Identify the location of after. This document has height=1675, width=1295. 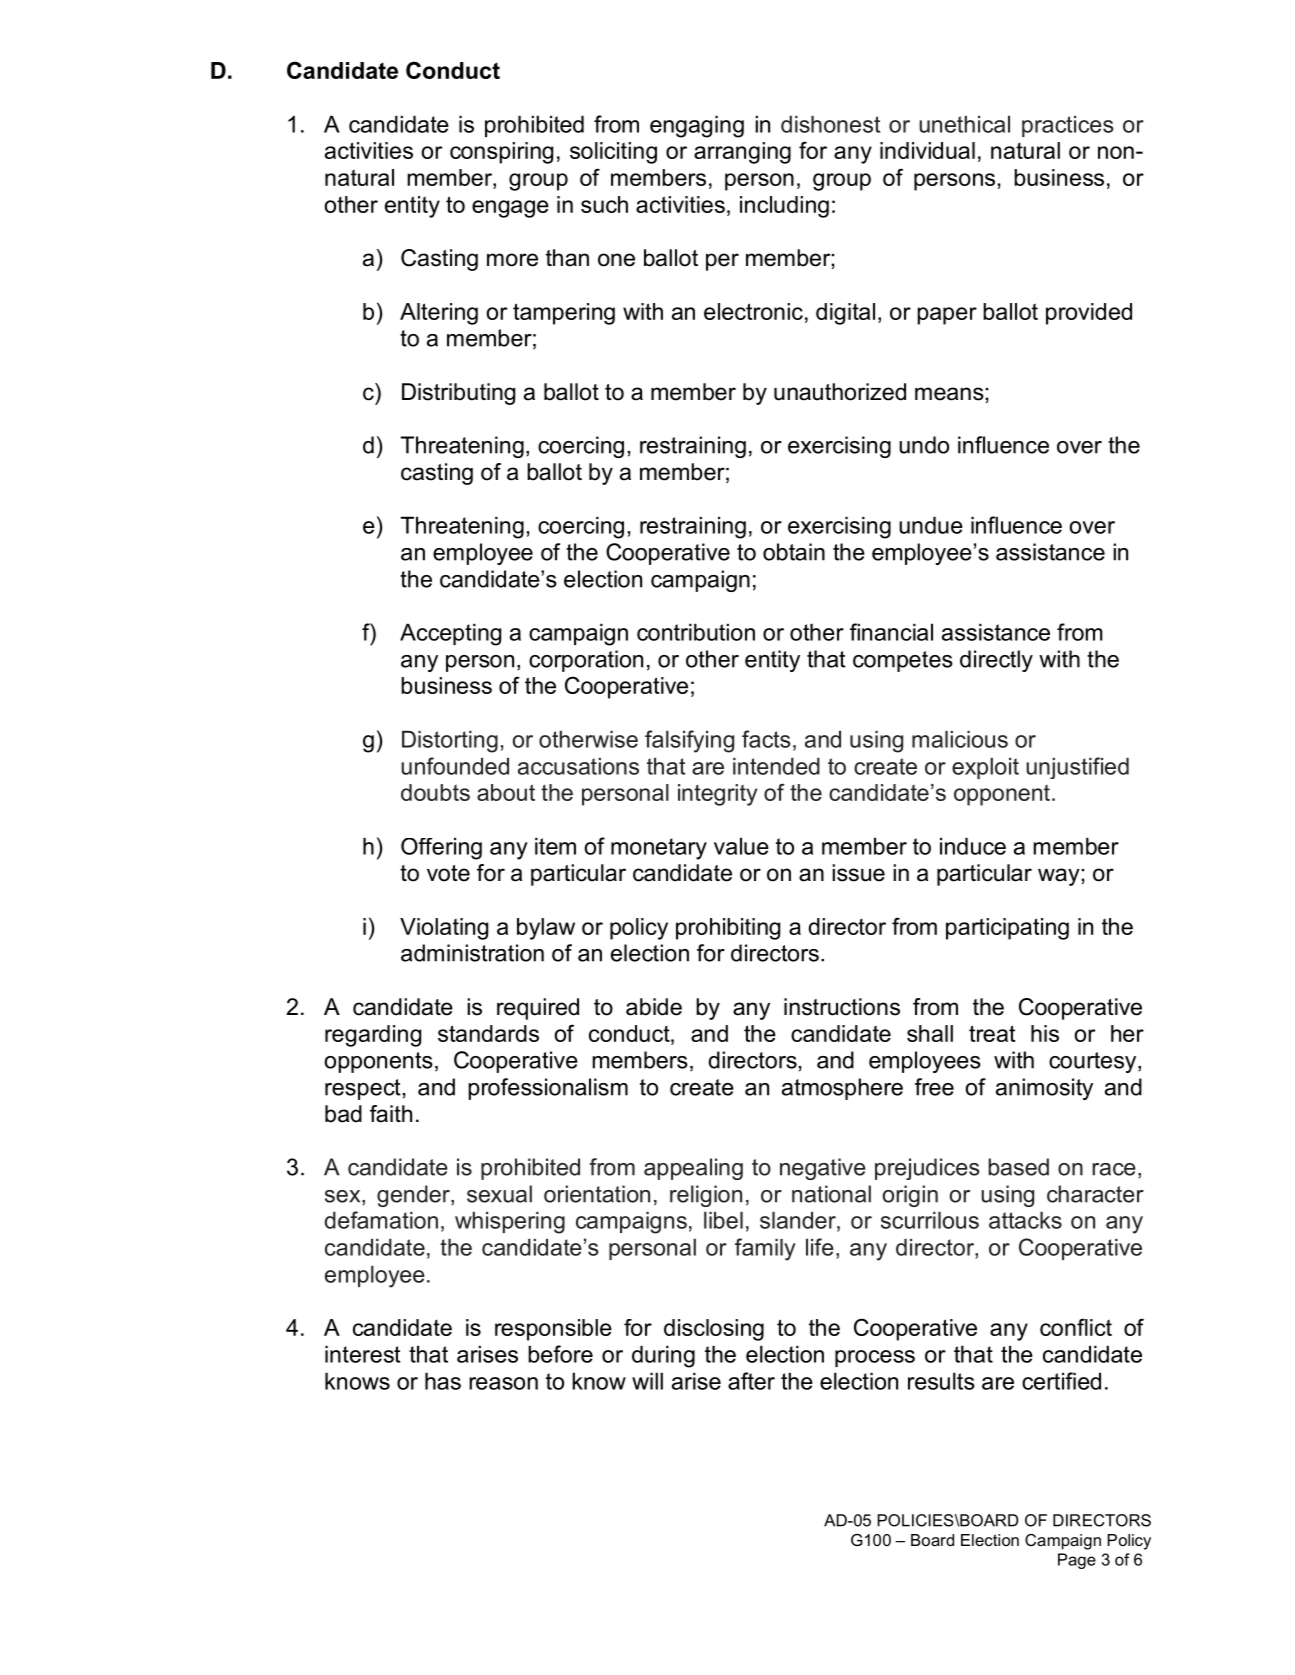
(751, 1381).
